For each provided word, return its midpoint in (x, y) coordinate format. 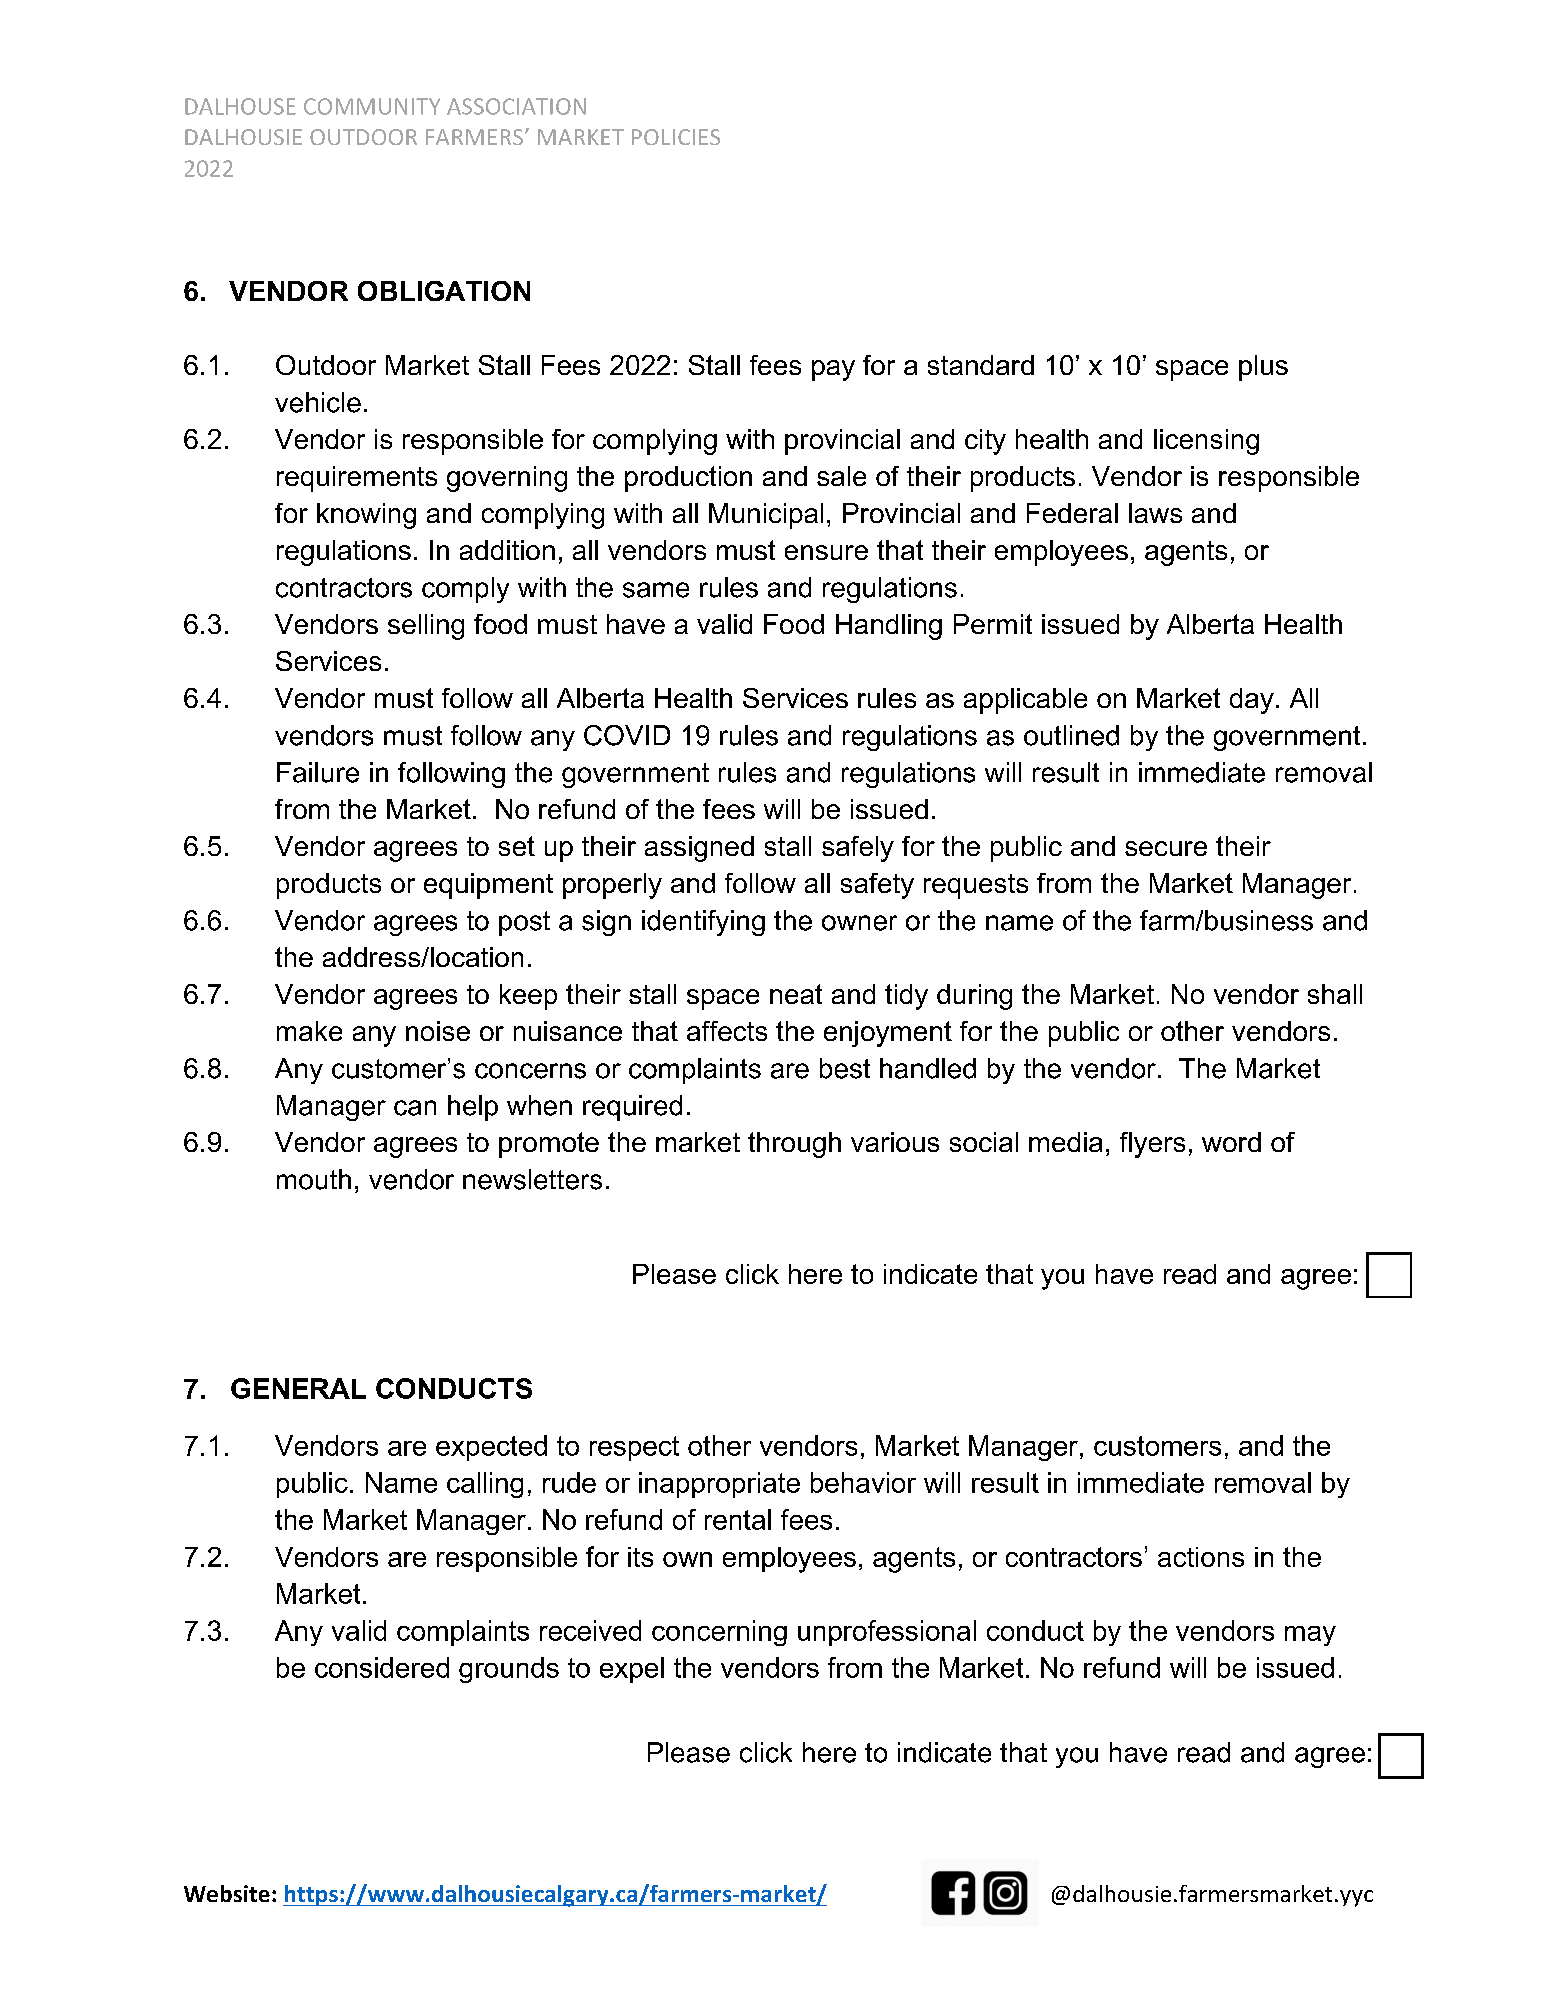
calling (485, 1485)
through (794, 1145)
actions (1201, 1557)
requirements (357, 479)
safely (858, 849)
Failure (318, 772)
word (1231, 1142)
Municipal (766, 516)
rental (738, 1519)
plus (1263, 368)
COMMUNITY (372, 106)
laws (1155, 513)
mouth (314, 1179)
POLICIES (676, 137)
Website (227, 1893)
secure (1166, 848)
